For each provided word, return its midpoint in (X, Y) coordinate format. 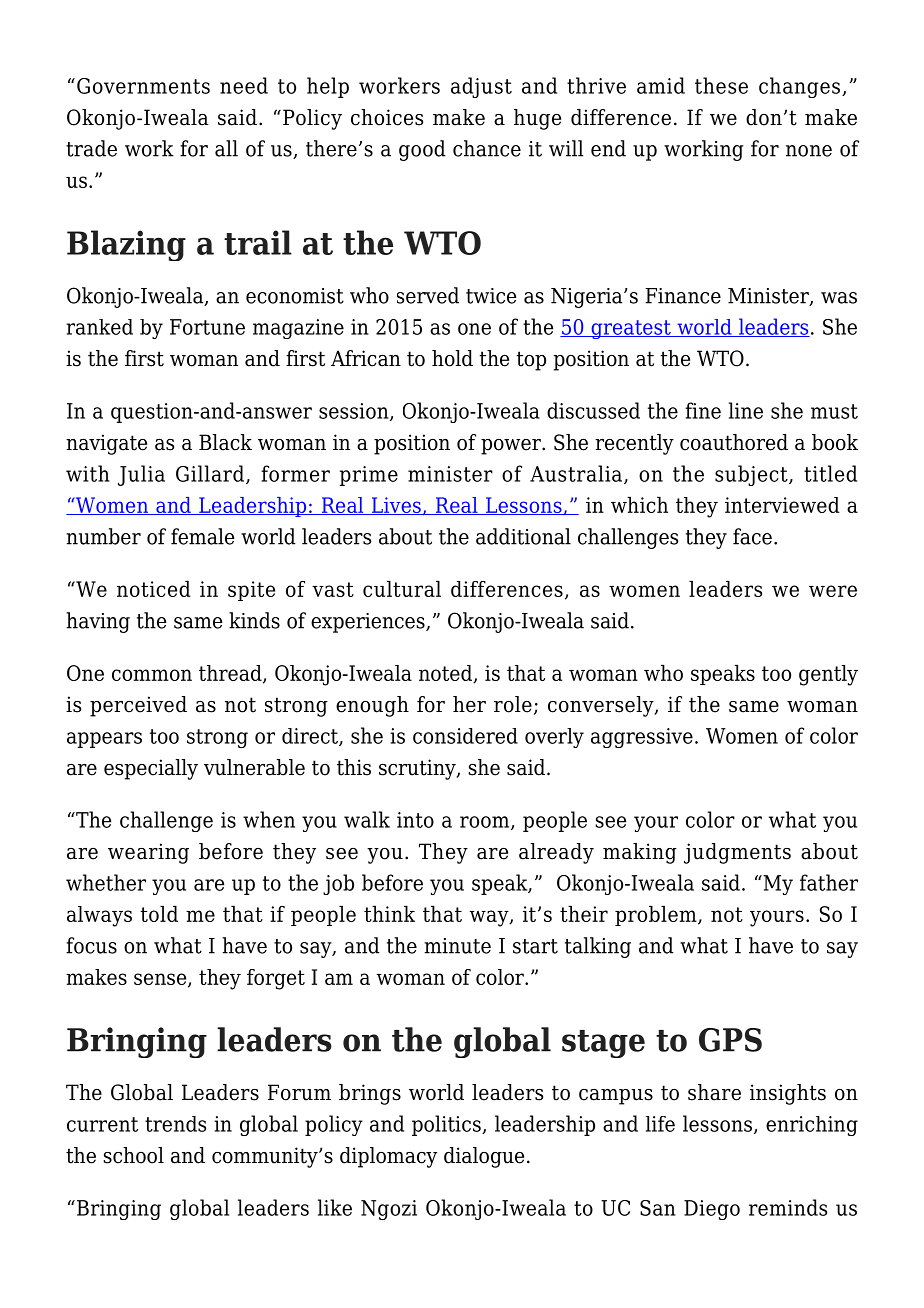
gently (828, 675)
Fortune (207, 327)
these (721, 85)
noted (447, 674)
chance (487, 148)
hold (452, 358)
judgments (737, 853)
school (134, 1155)
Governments (143, 86)
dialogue (484, 1157)
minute (457, 946)
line (746, 410)
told (159, 914)
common (152, 675)
